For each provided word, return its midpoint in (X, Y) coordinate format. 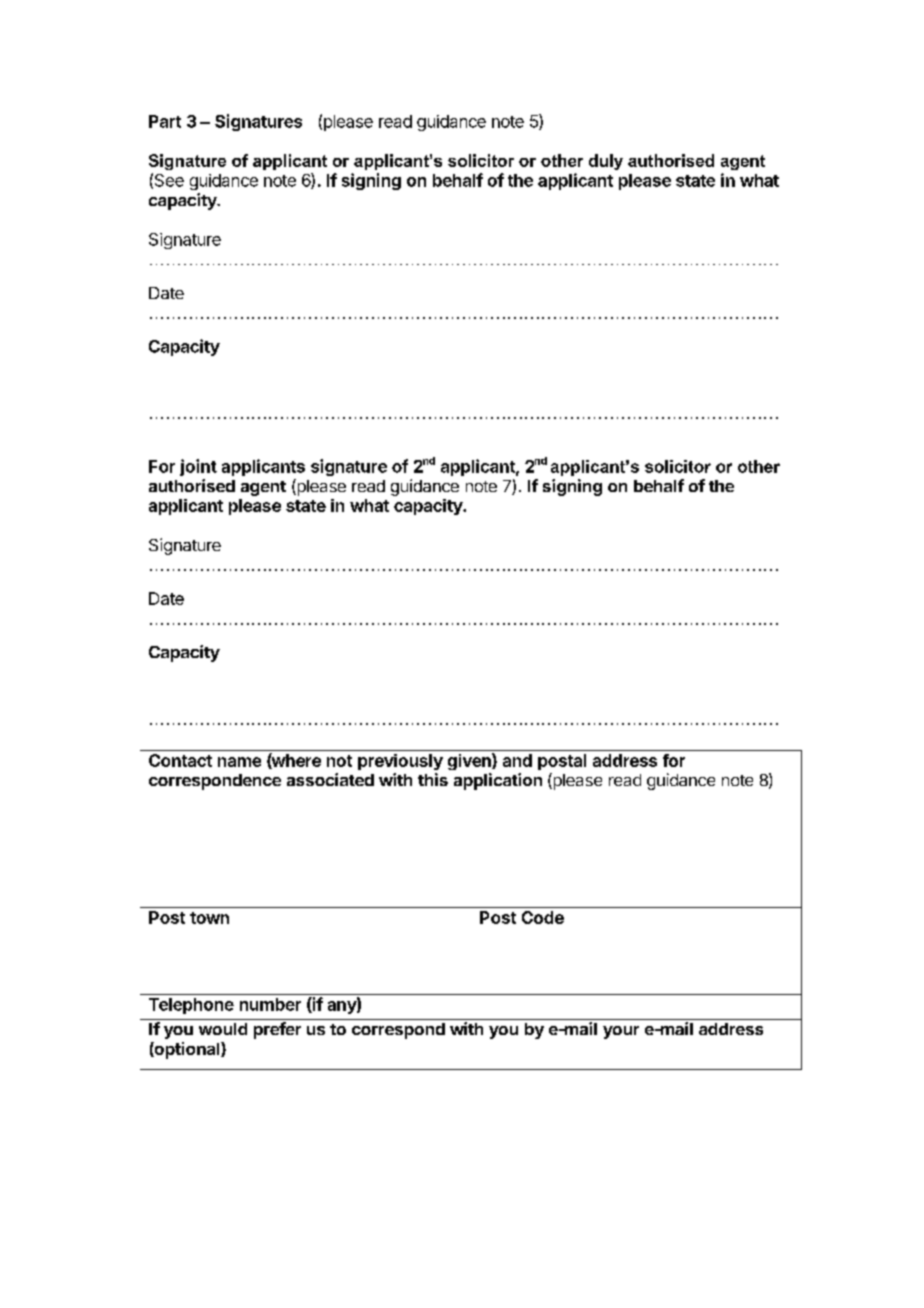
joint (198, 467)
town (209, 918)
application (498, 781)
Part (165, 121)
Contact (180, 760)
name (239, 762)
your (621, 1032)
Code (543, 917)
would (223, 1029)
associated (330, 779)
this (433, 779)
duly (606, 162)
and (517, 760)
